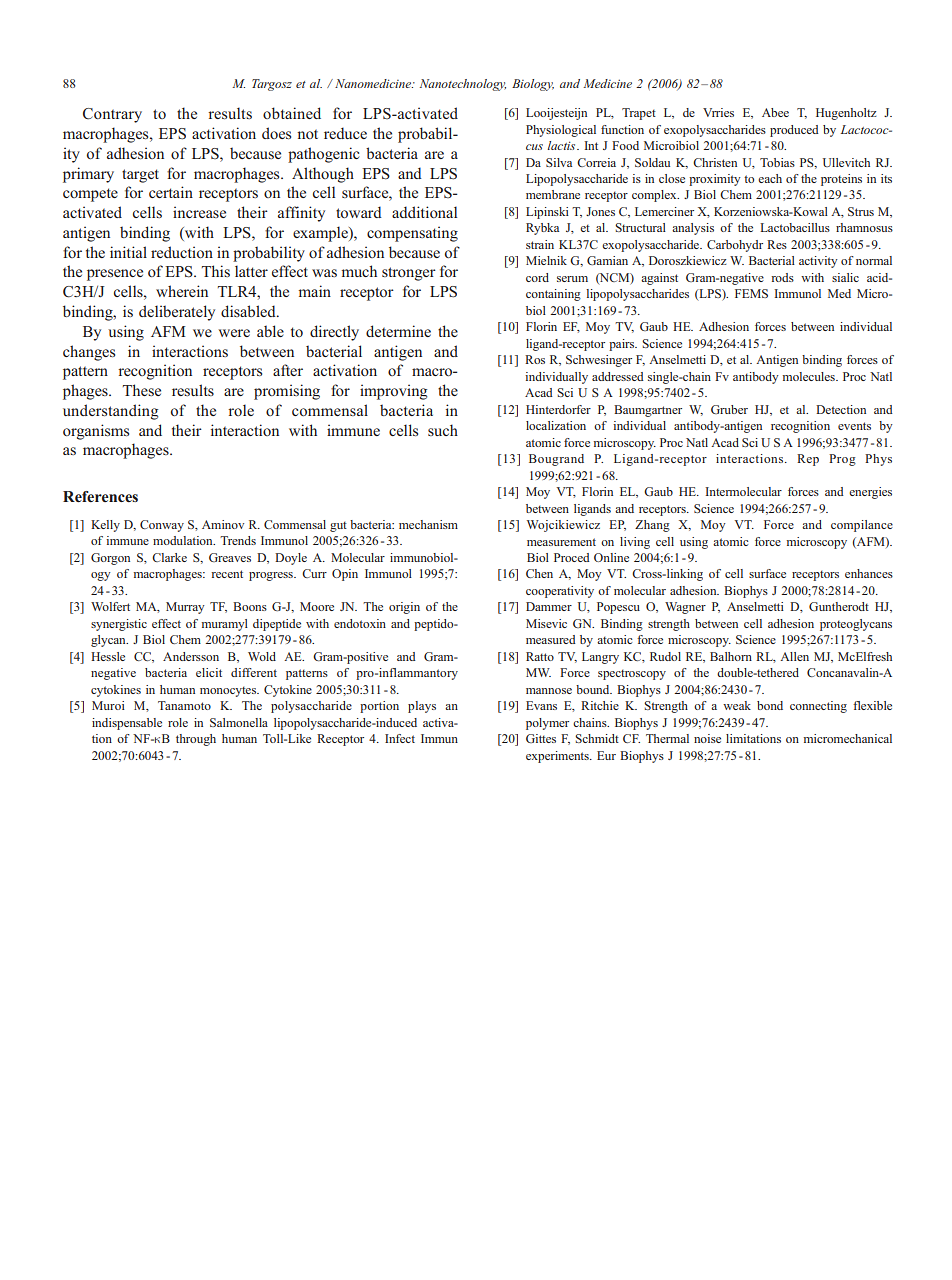 Image resolution: width=952 pixels, height=1280 pixels. I want to click on mechanism, so click(428, 524).
